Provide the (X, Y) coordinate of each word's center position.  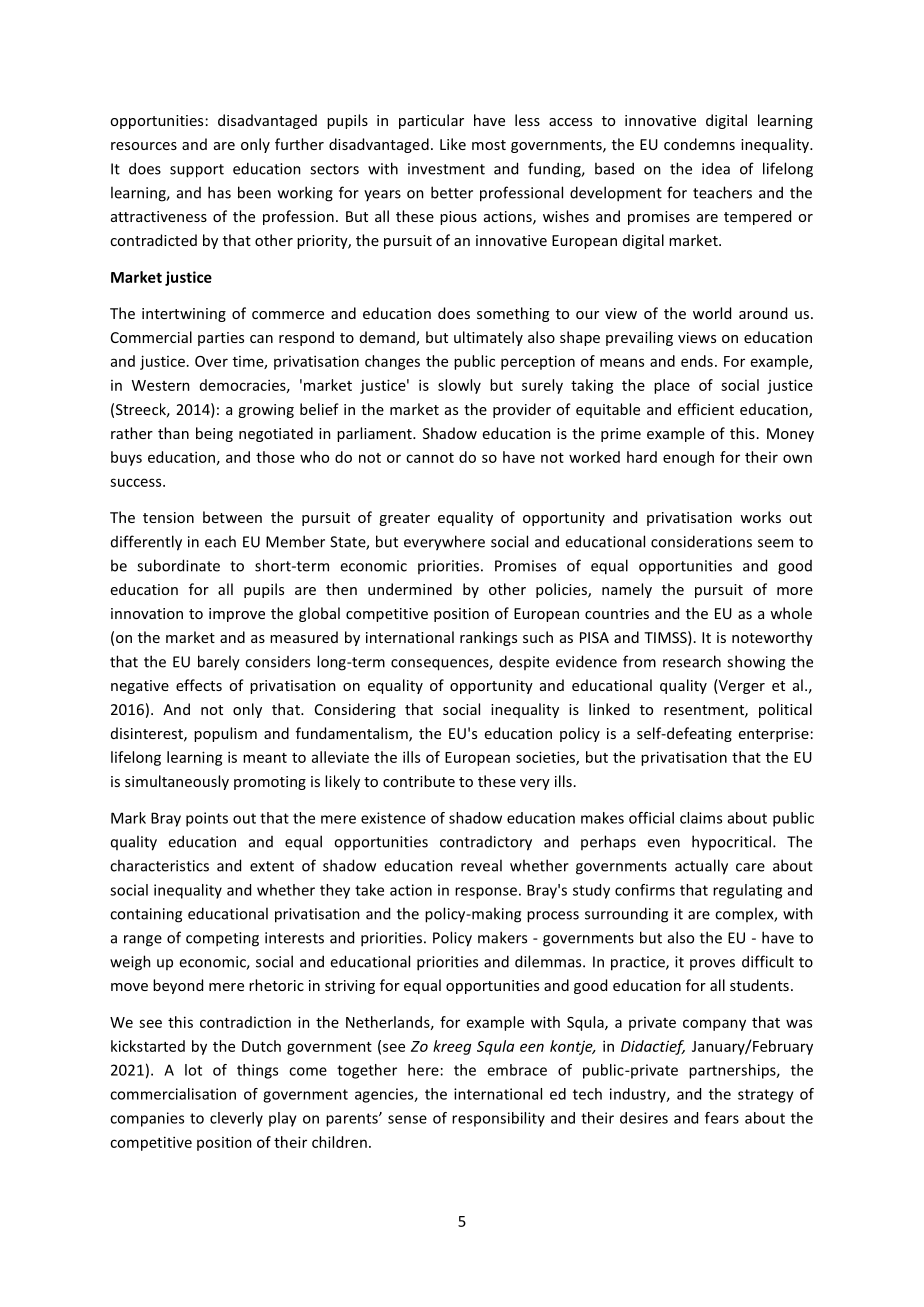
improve (237, 615)
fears (722, 1118)
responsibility (498, 1119)
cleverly (236, 1119)
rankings (488, 638)
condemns (699, 144)
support (197, 171)
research (692, 661)
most (489, 145)
